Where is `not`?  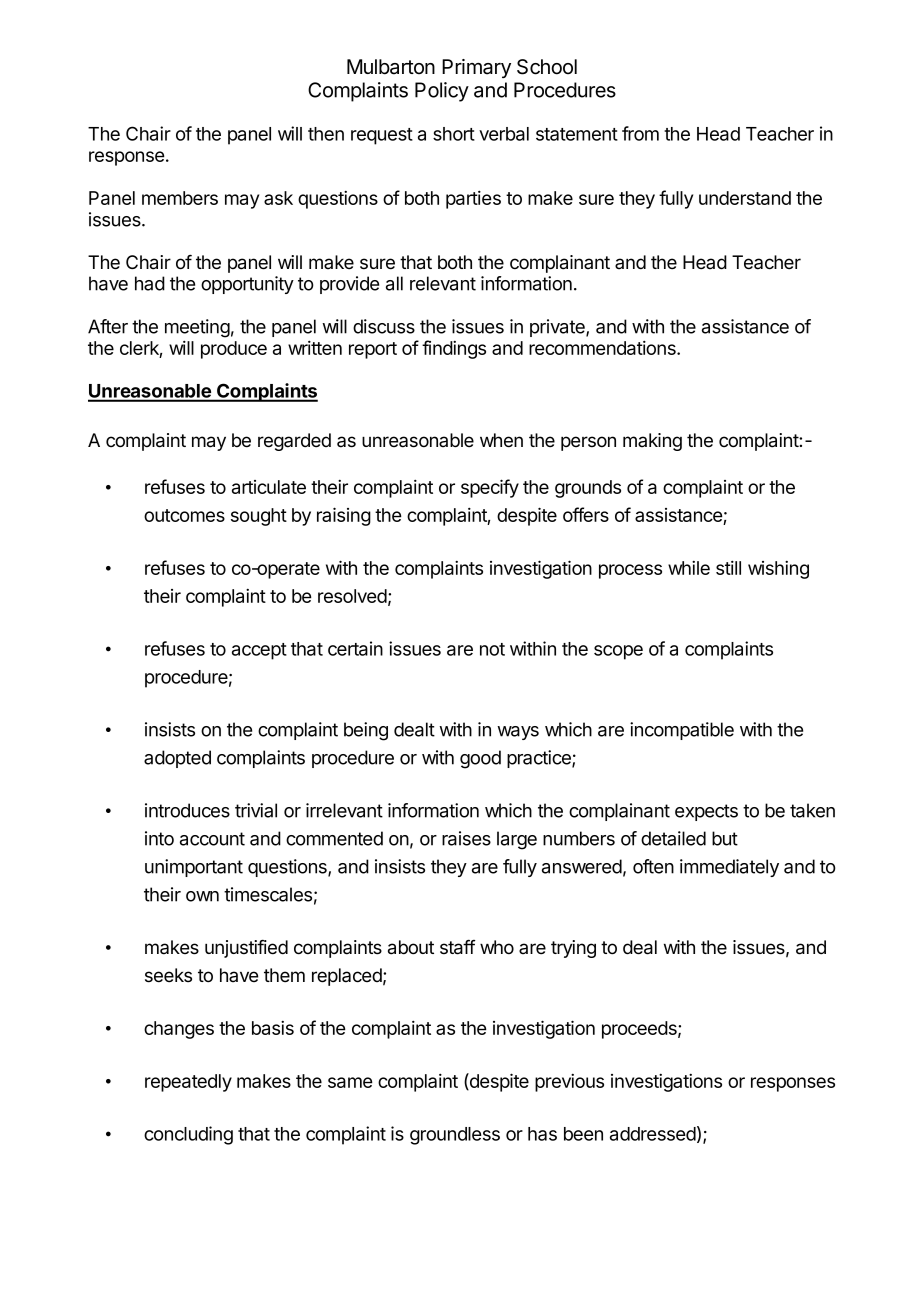 not is located at coordinates (492, 649).
